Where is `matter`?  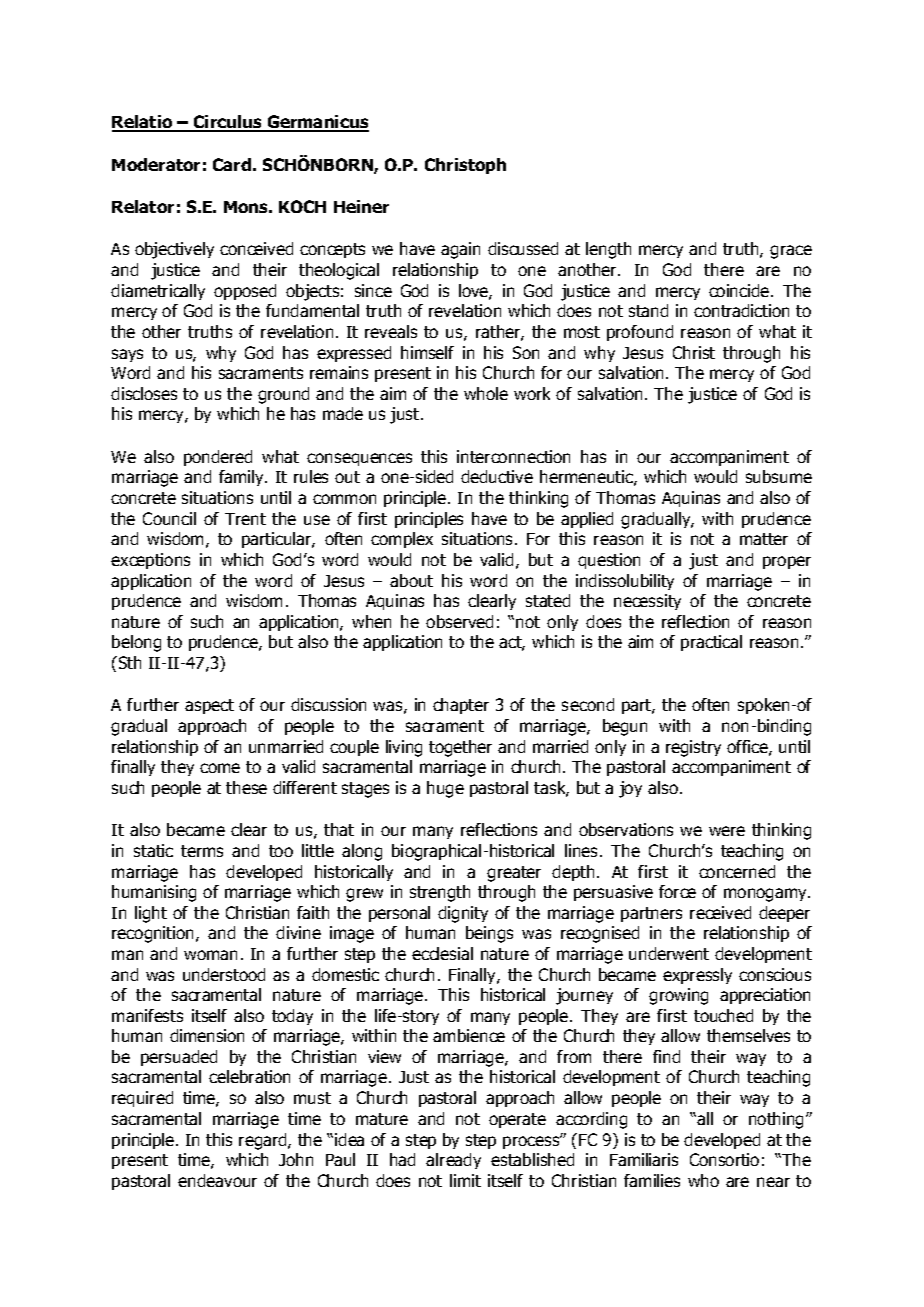 matter is located at coordinates (764, 539).
